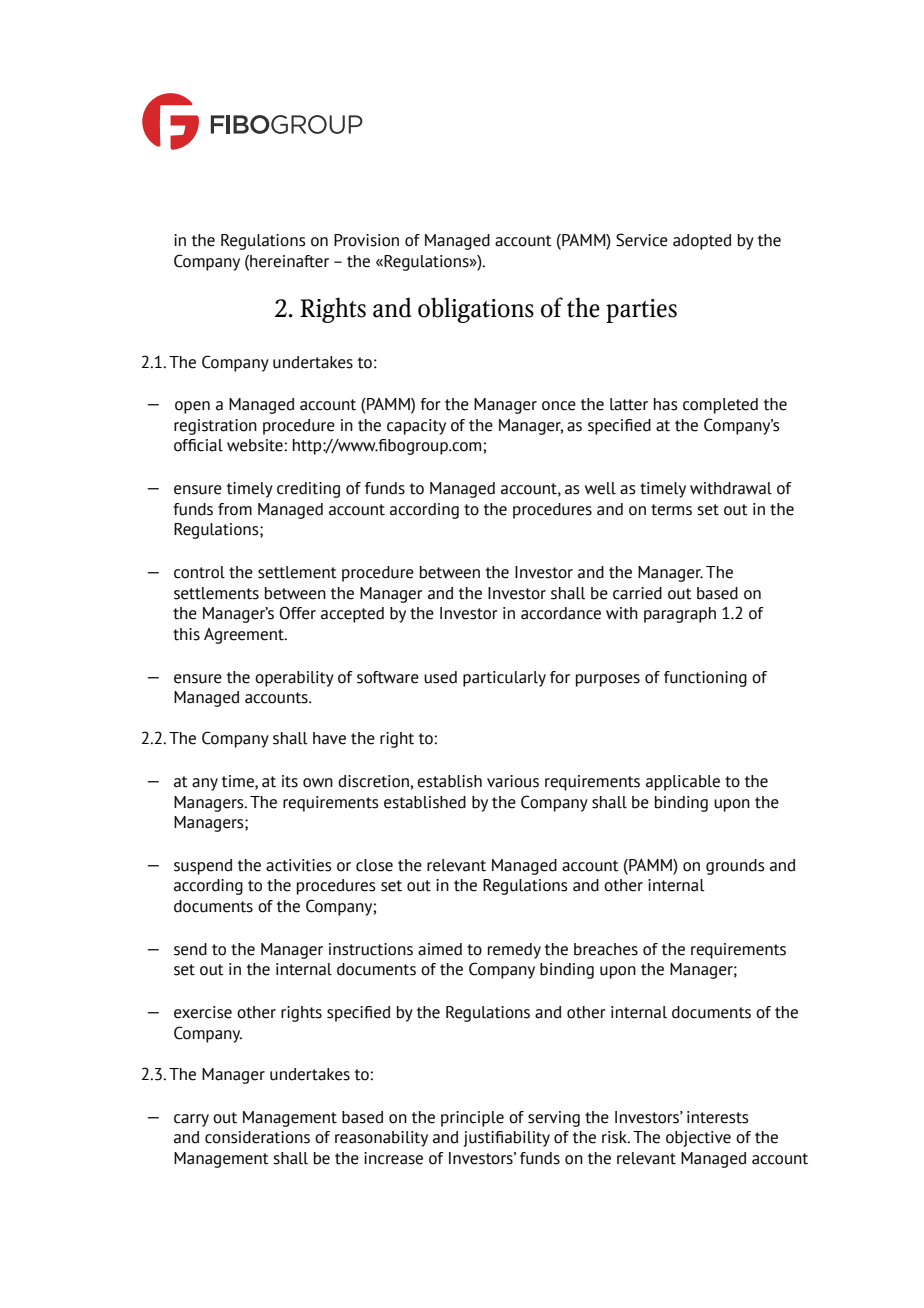  What do you see at coordinates (190, 949) in the screenshot?
I see `send` at bounding box center [190, 949].
